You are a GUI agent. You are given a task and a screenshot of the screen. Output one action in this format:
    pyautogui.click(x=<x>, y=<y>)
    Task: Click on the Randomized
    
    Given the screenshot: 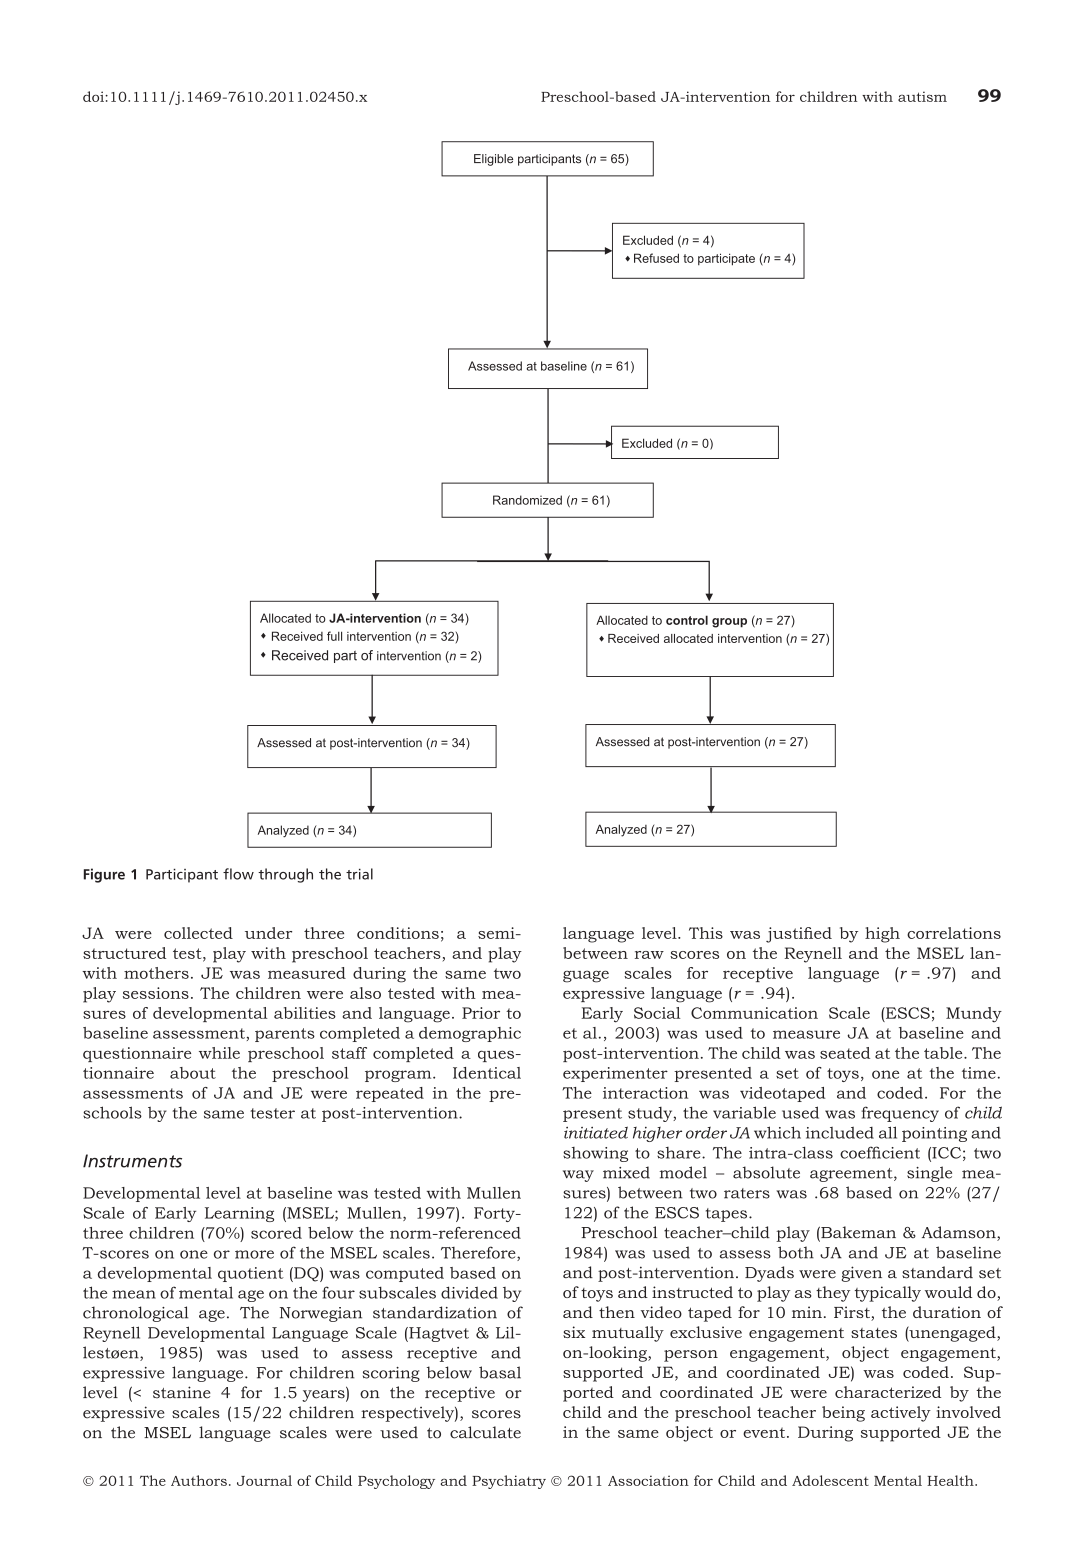 What is the action you would take?
    pyautogui.click(x=527, y=500)
